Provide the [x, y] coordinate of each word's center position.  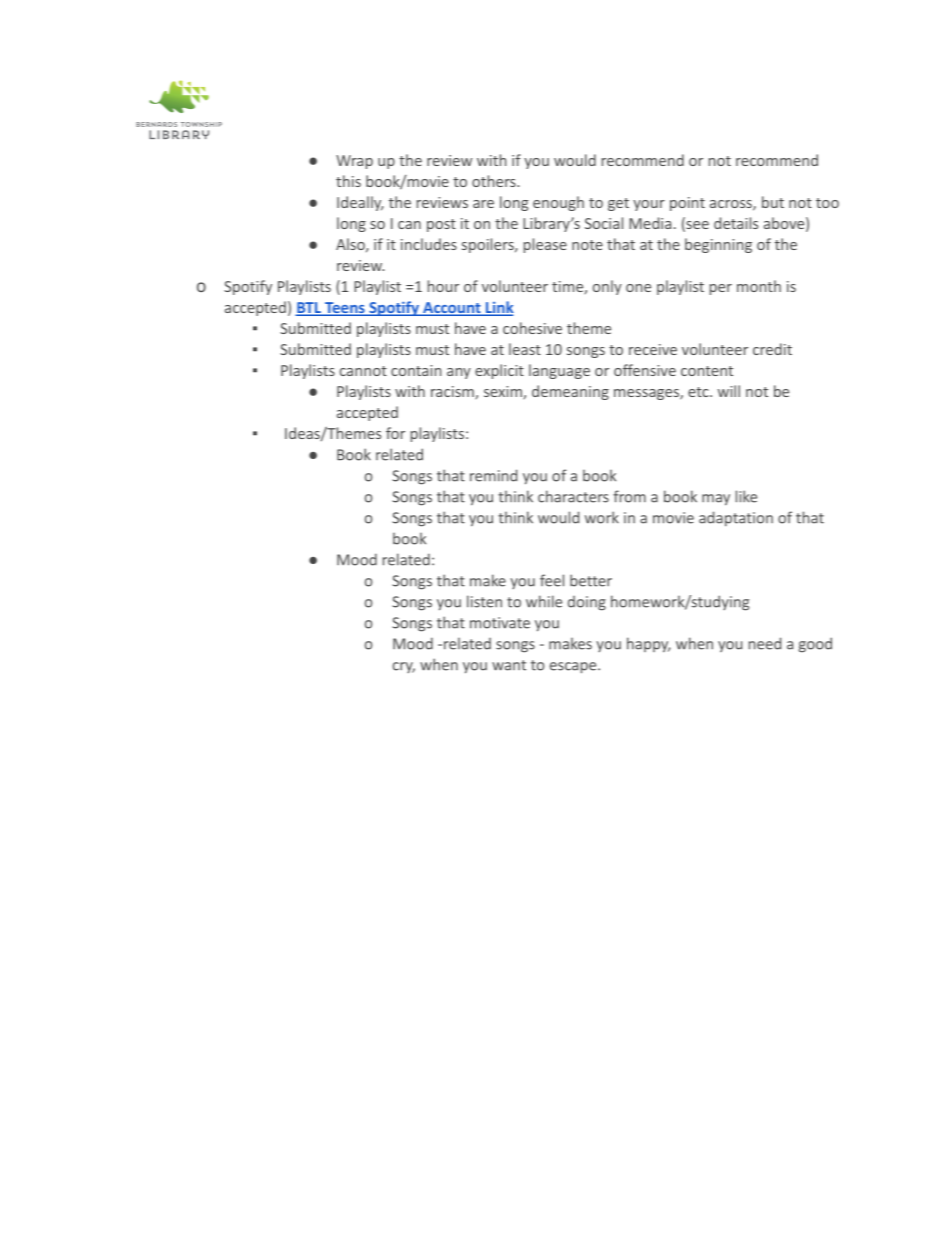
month [759, 286]
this [348, 181]
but [773, 202]
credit [772, 349]
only [607, 287]
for [395, 433]
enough [558, 203]
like [746, 496]
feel [552, 580]
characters [573, 496]
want [509, 665]
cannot [363, 371]
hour [443, 286]
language [559, 371]
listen [484, 601]
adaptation [736, 518]
